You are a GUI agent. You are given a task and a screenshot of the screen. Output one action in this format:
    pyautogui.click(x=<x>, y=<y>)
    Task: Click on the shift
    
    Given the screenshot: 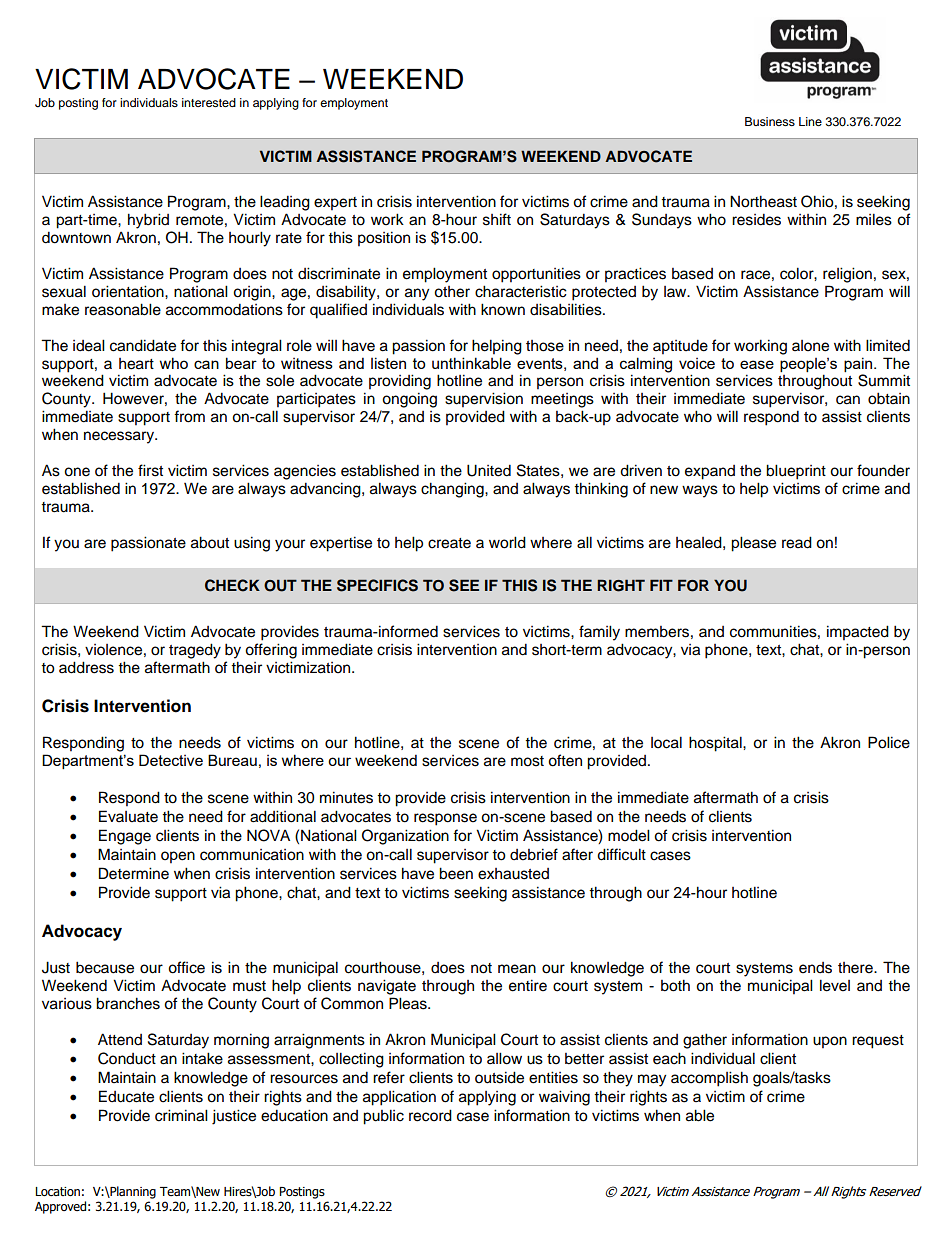 What is the action you would take?
    pyautogui.click(x=497, y=219)
